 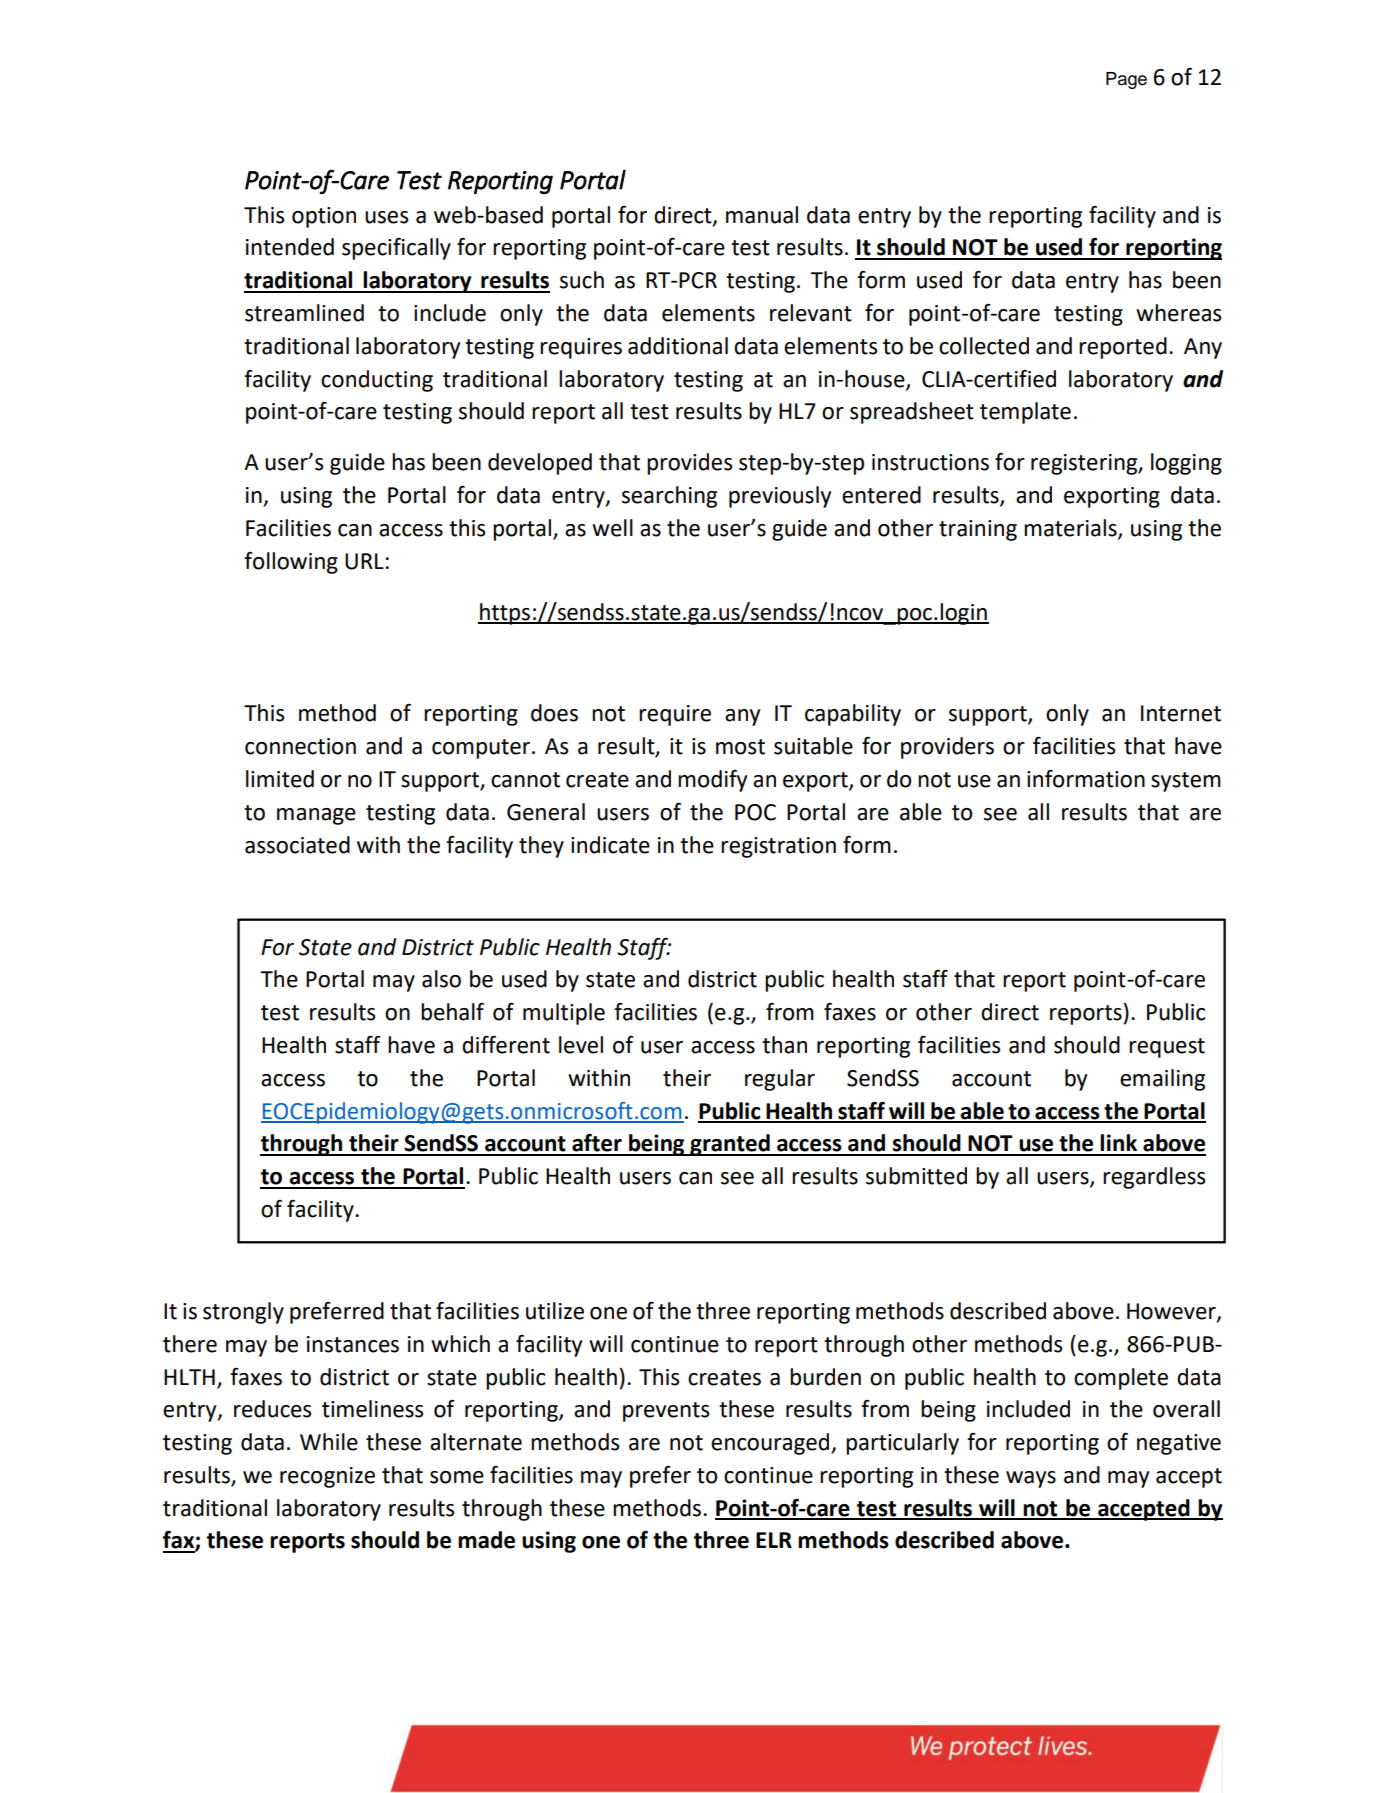 I want to click on Page, so click(x=1126, y=80).
